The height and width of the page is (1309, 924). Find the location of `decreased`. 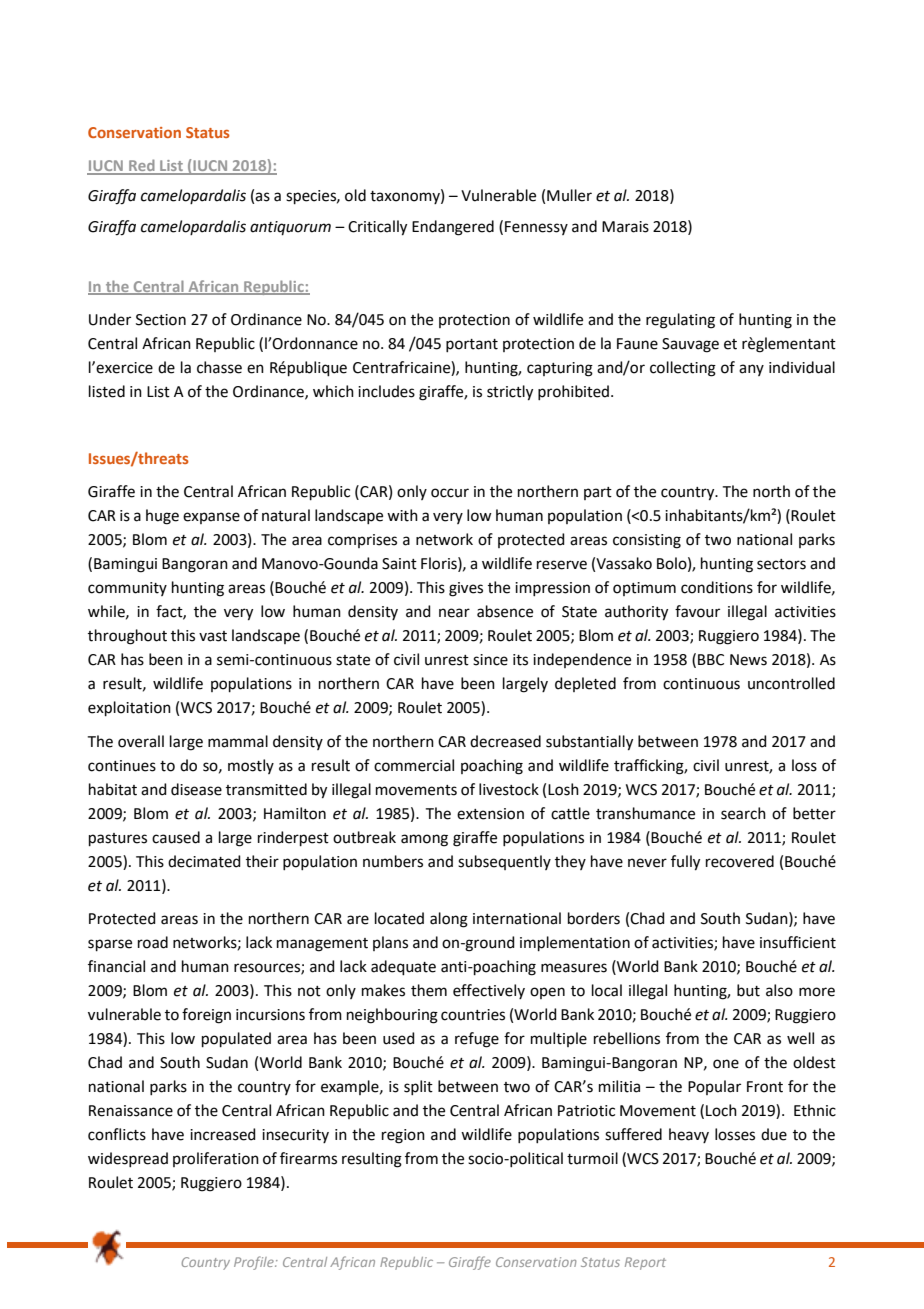

decreased is located at coordinates (505, 741).
